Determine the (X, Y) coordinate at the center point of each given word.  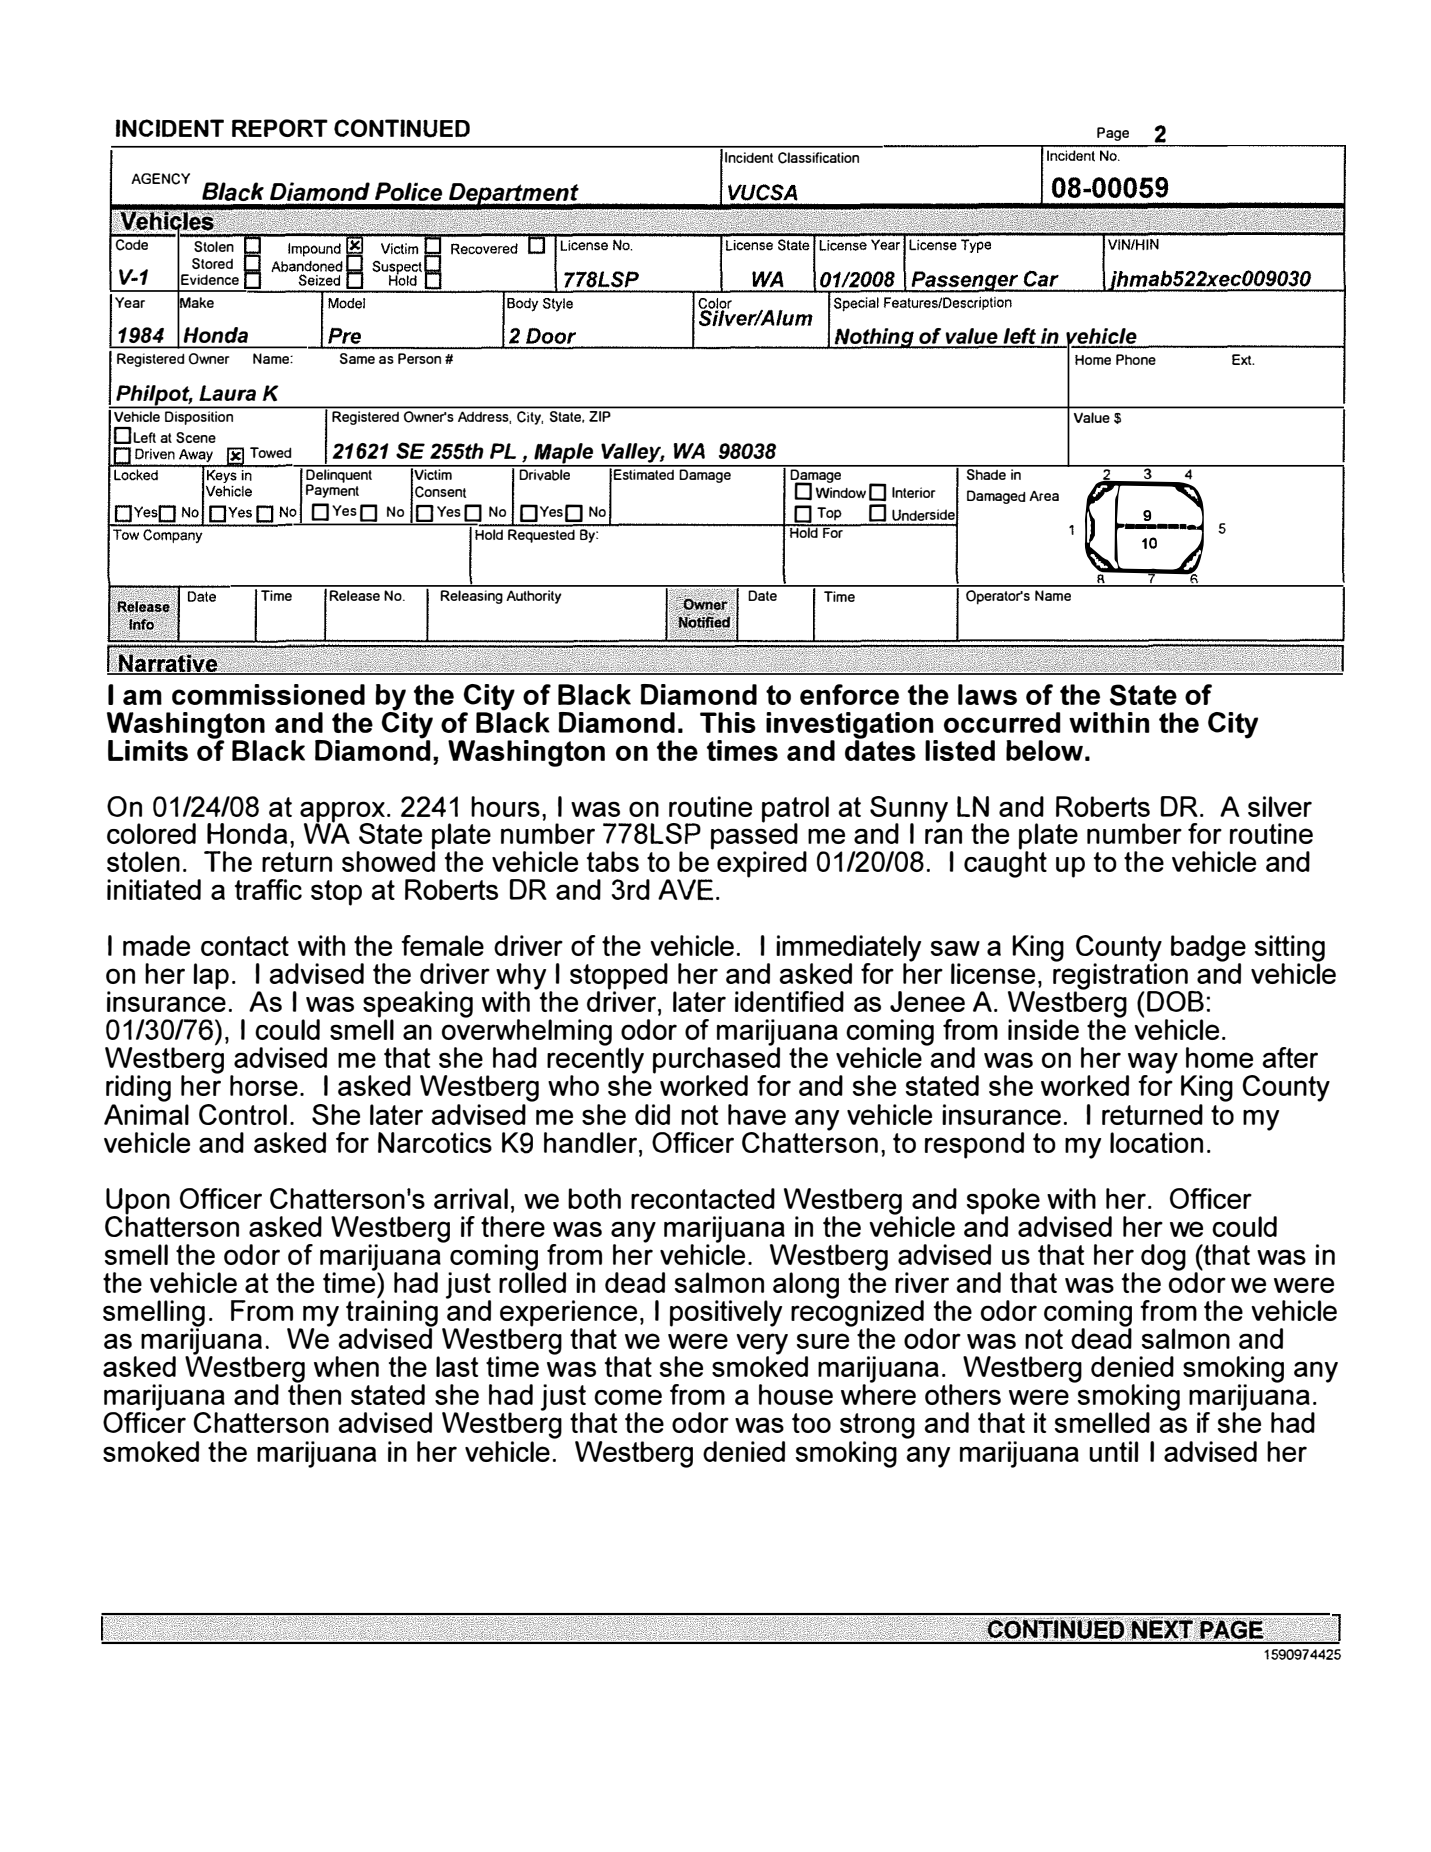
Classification (818, 158)
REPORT (280, 128)
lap (211, 976)
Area (1044, 496)
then (314, 1393)
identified (789, 1001)
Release (354, 595)
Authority (534, 597)
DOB (1175, 1001)
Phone (1136, 359)
